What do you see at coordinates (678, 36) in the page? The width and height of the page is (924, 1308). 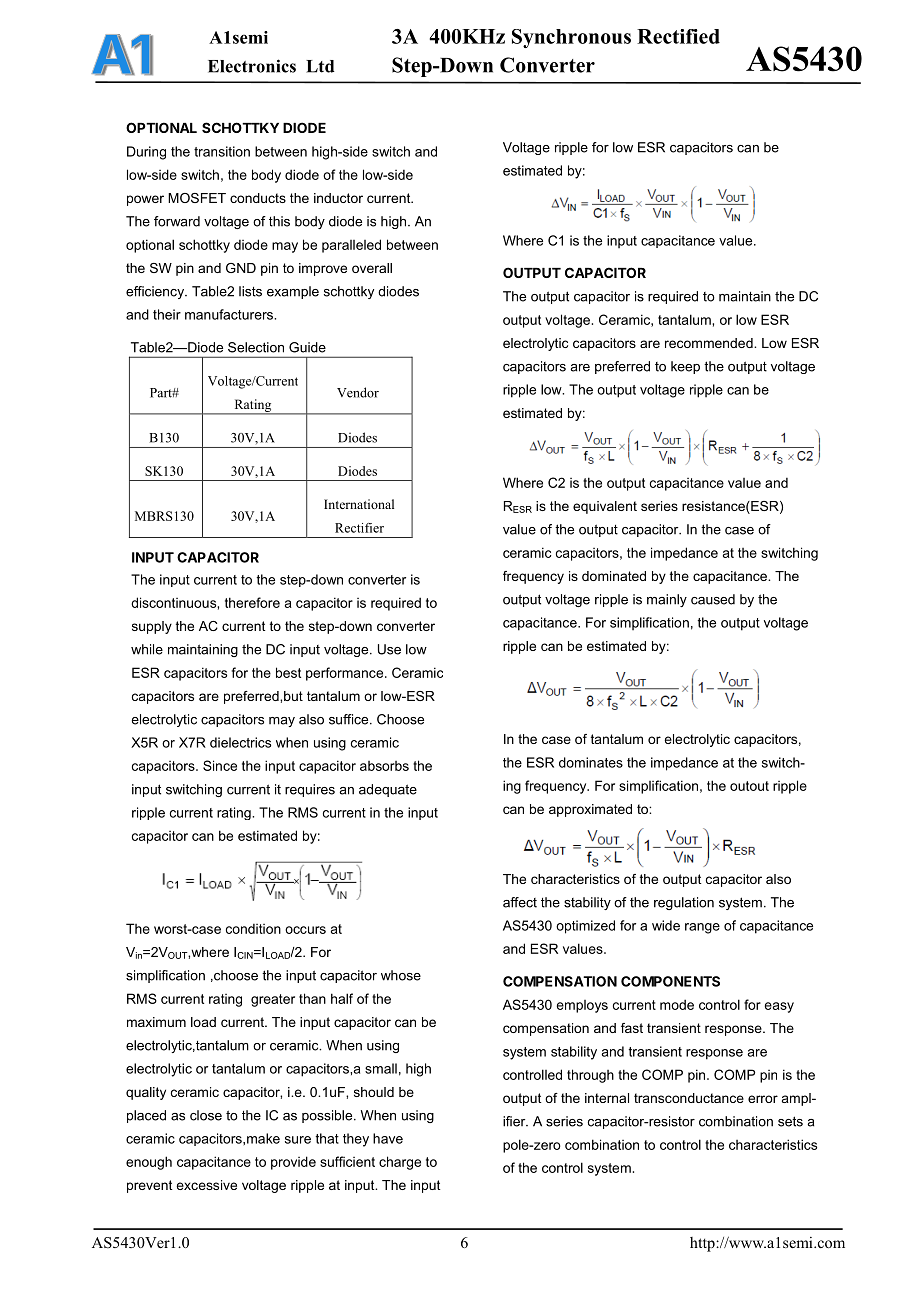 I see `Rectified` at bounding box center [678, 36].
